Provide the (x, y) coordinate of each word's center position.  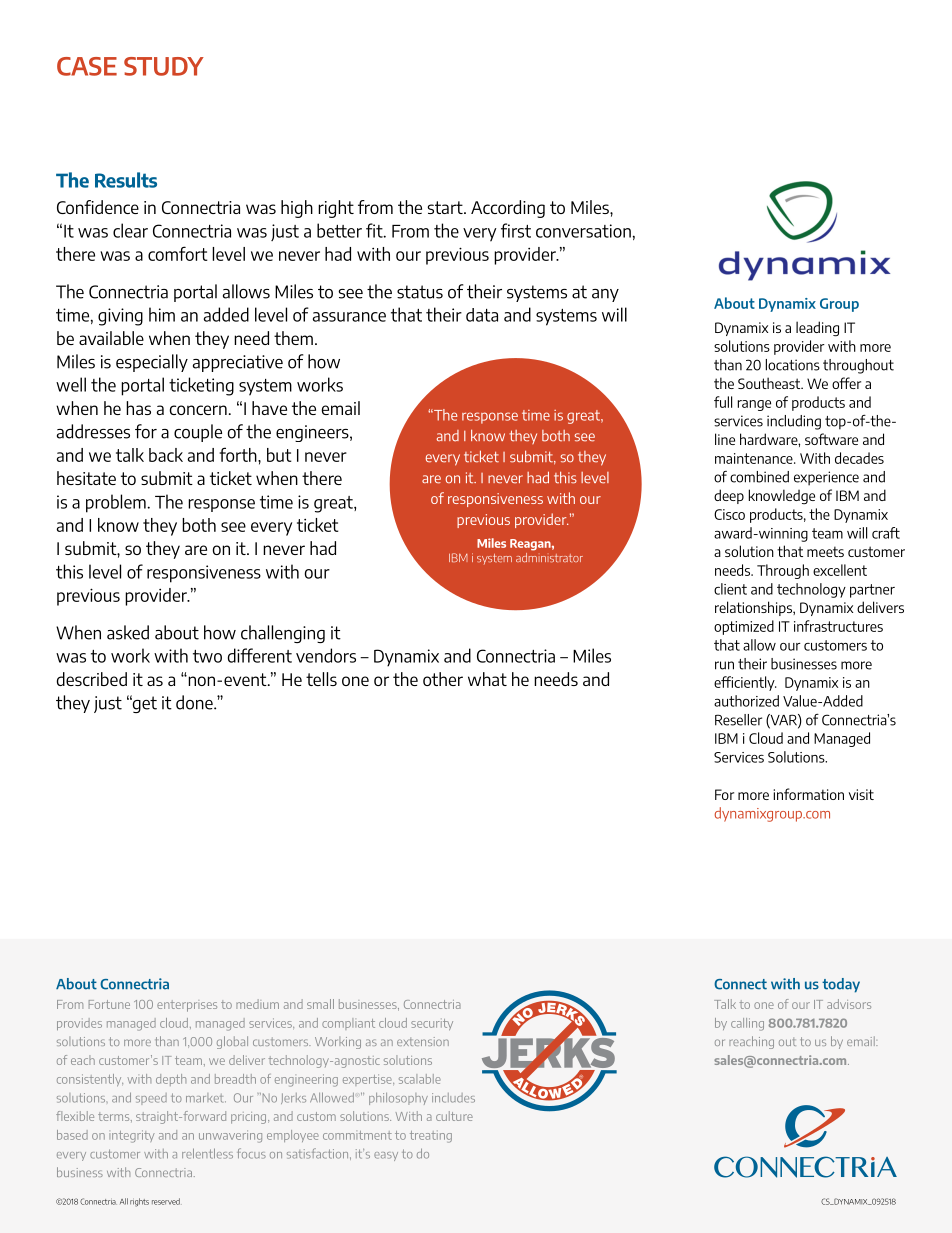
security (432, 1024)
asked (128, 632)
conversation (583, 231)
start (446, 207)
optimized (744, 627)
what (487, 679)
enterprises (187, 1006)
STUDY (164, 66)
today (841, 985)
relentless (207, 1153)
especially (152, 363)
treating (431, 1136)
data (482, 315)
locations (793, 365)
